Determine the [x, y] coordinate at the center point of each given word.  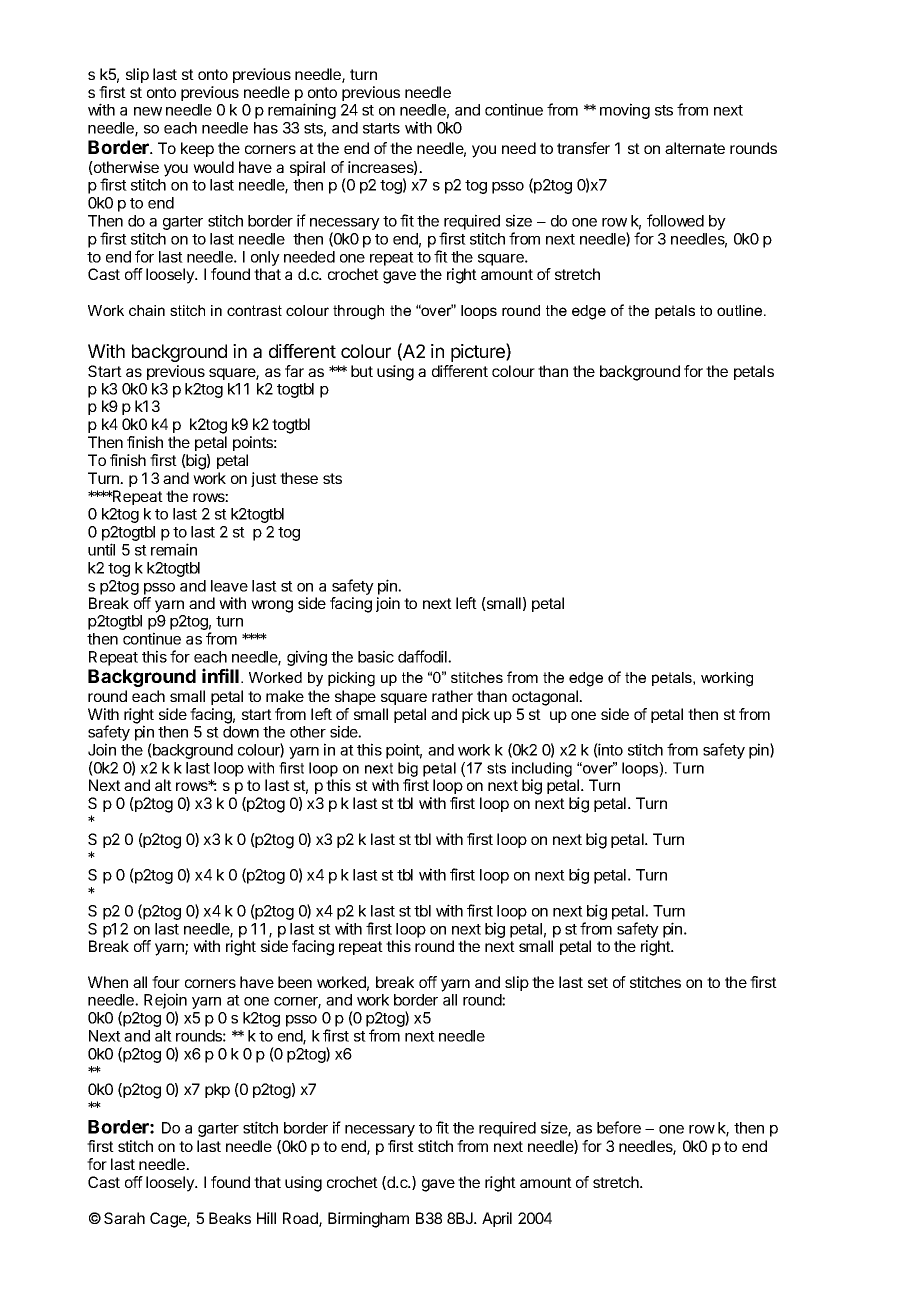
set [598, 982]
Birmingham [368, 1220]
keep [197, 149]
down [241, 732]
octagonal [546, 698]
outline [741, 310]
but [362, 371]
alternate [695, 148]
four [166, 982]
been [295, 982]
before [619, 1127]
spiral [307, 168]
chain [147, 310]
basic [376, 656]
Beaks [230, 1218]
